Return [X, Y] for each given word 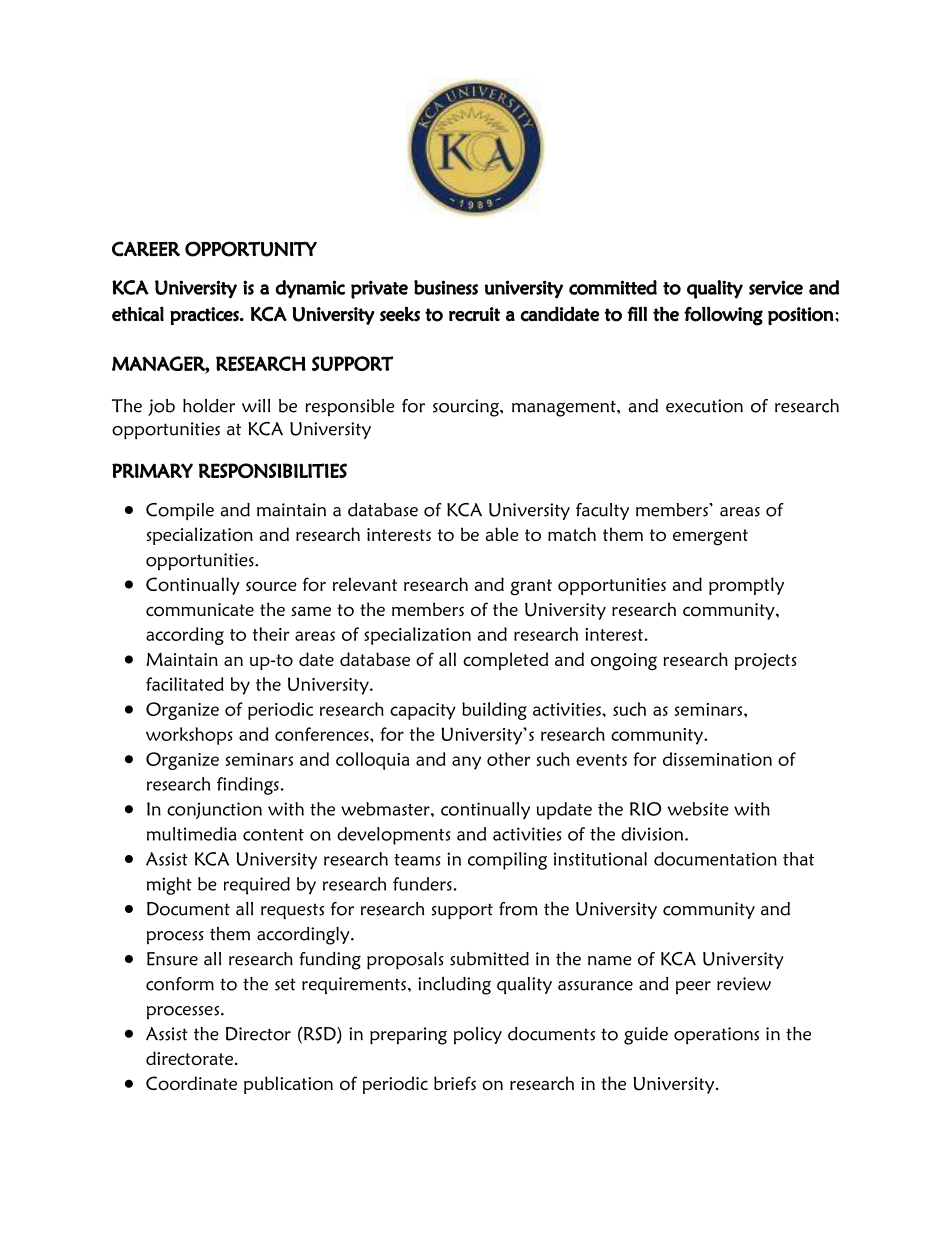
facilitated [185, 684]
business [446, 287]
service [776, 287]
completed [505, 661]
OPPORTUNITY [251, 249]
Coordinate [191, 1083]
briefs [455, 1083]
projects [766, 661]
